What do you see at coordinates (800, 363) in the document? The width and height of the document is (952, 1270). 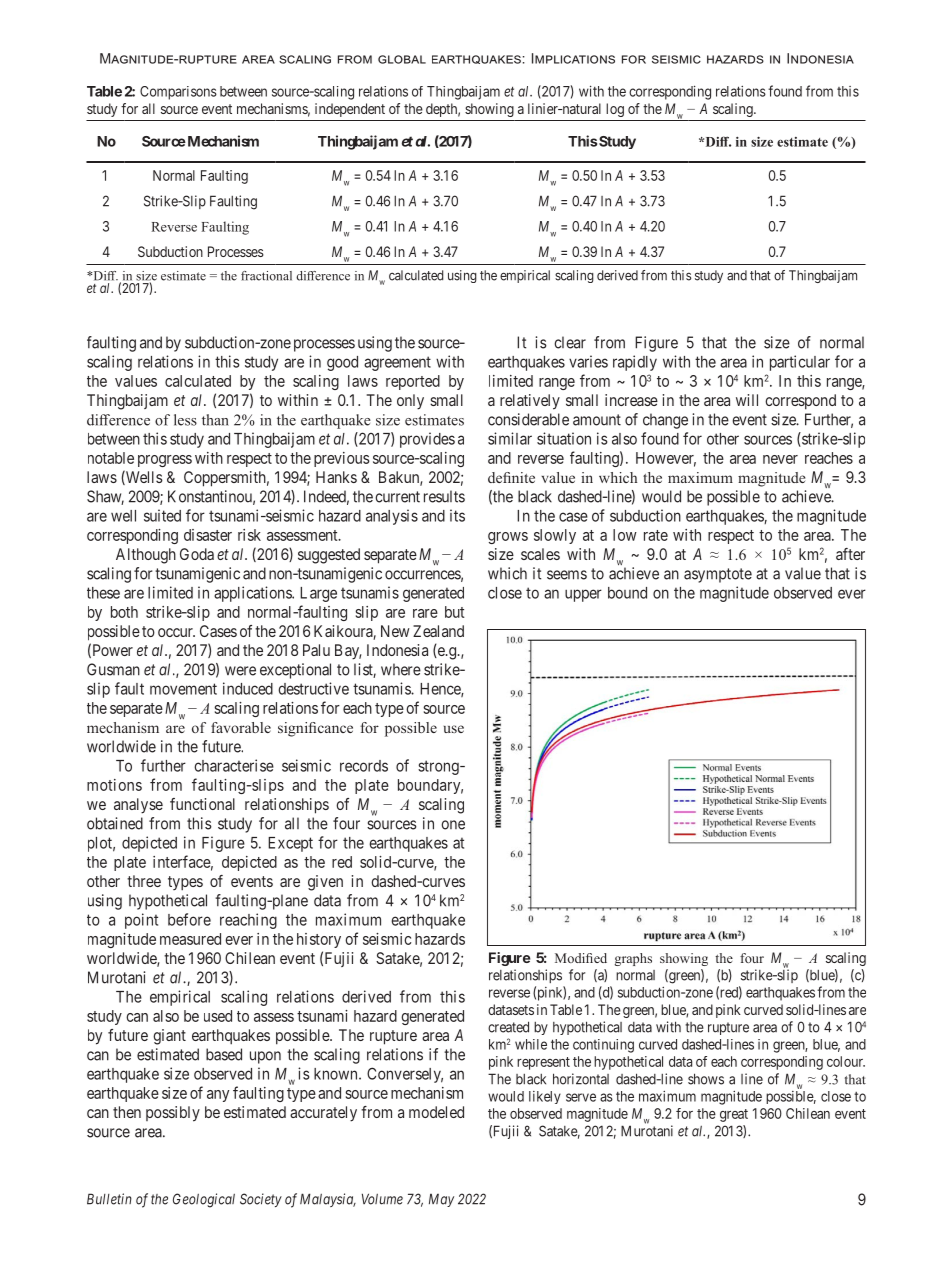 I see `particular` at bounding box center [800, 363].
